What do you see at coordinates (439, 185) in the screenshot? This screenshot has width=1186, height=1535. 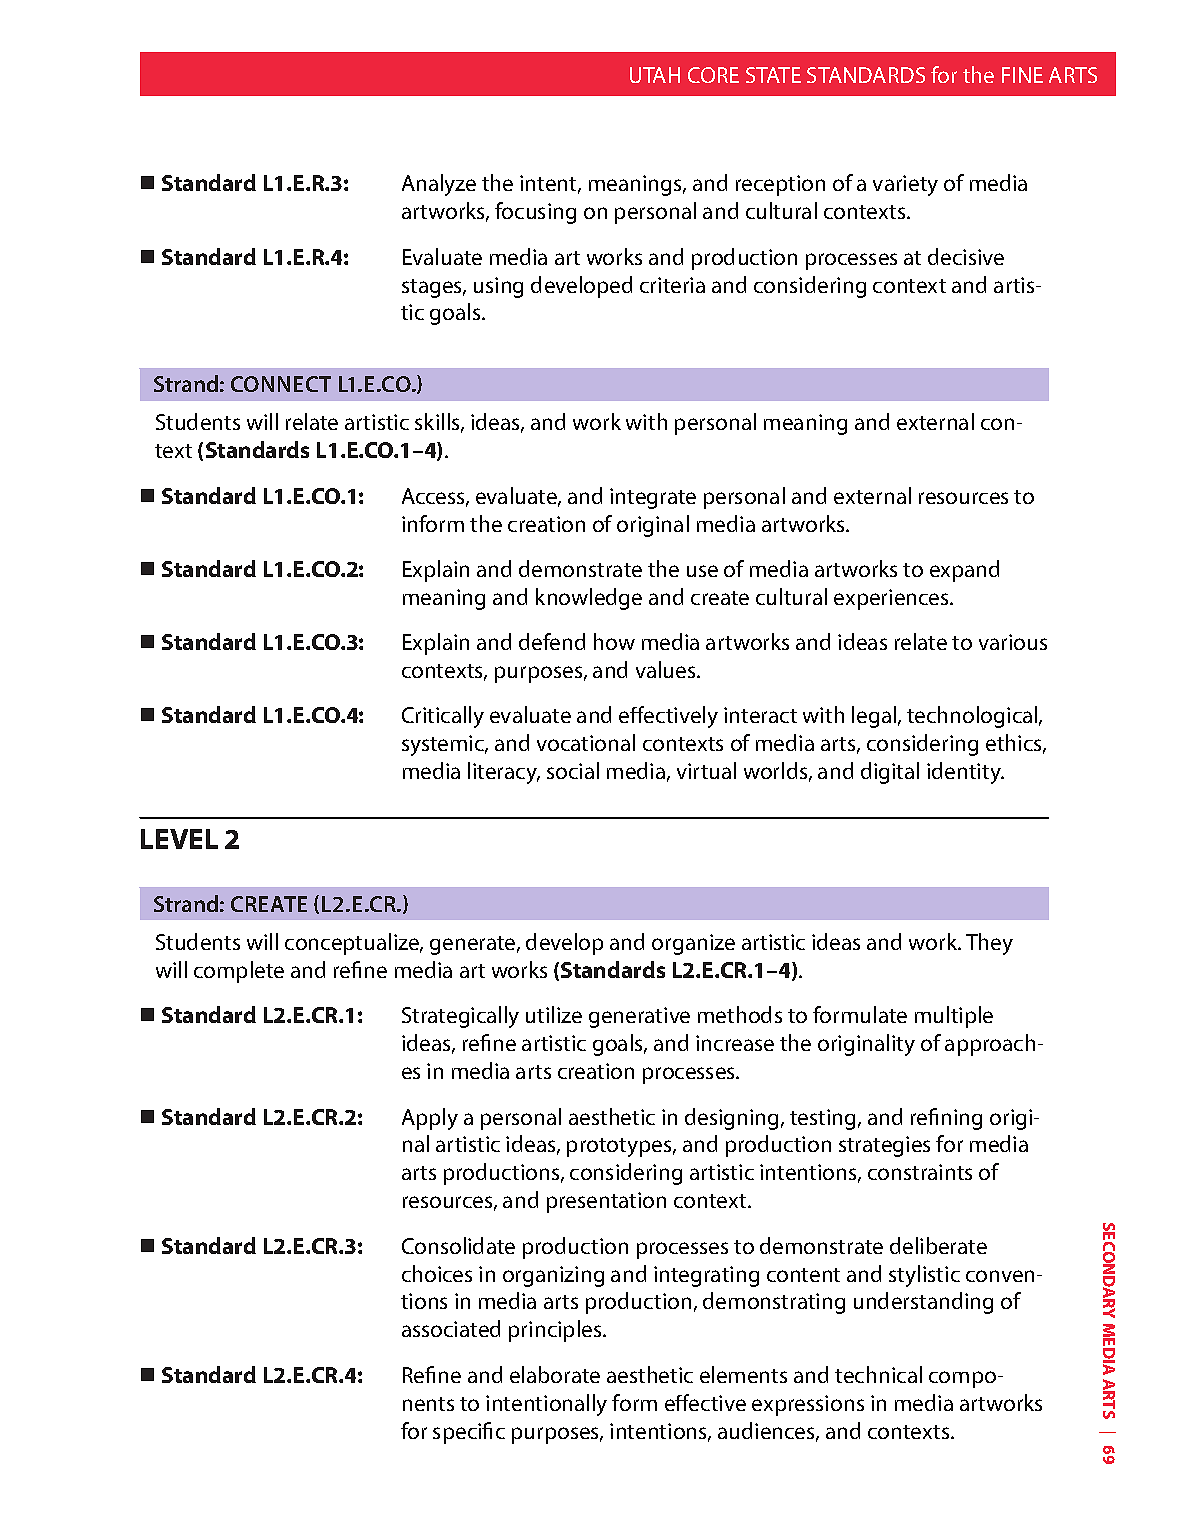 I see `Analyze` at bounding box center [439, 185].
